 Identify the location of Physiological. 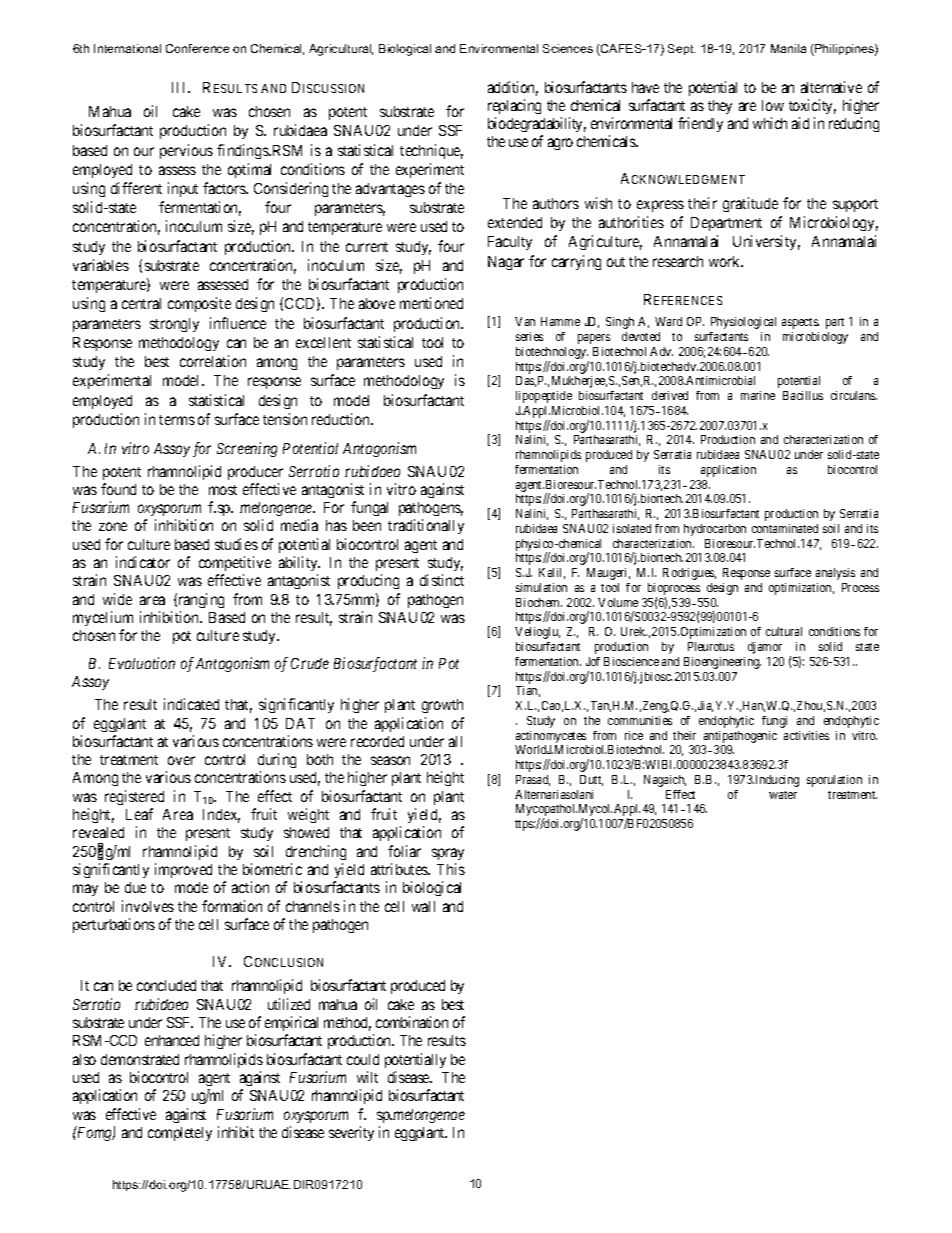
(743, 323).
